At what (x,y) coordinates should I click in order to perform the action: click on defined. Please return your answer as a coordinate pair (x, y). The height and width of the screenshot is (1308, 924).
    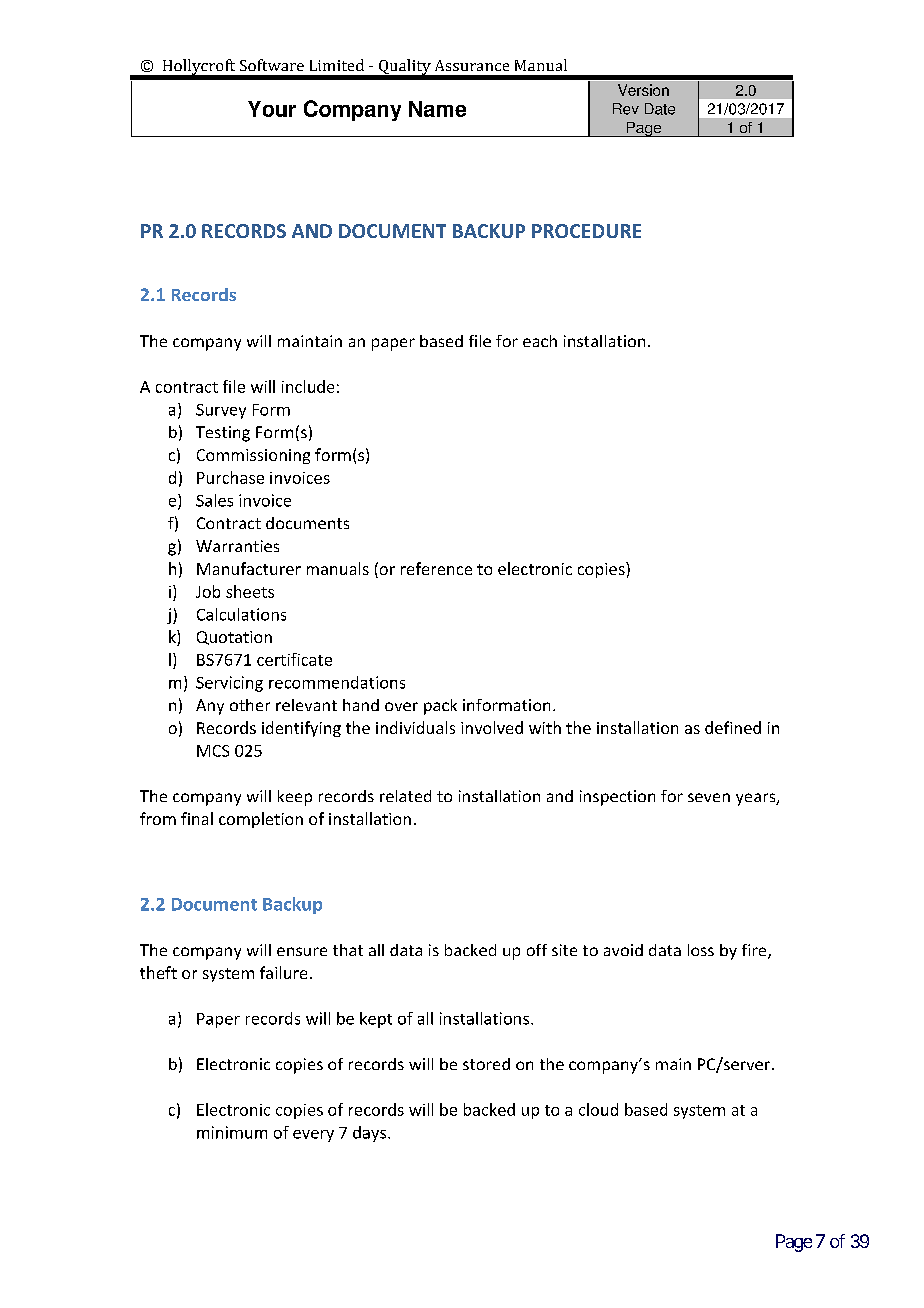
    Looking at the image, I should click on (733, 727).
